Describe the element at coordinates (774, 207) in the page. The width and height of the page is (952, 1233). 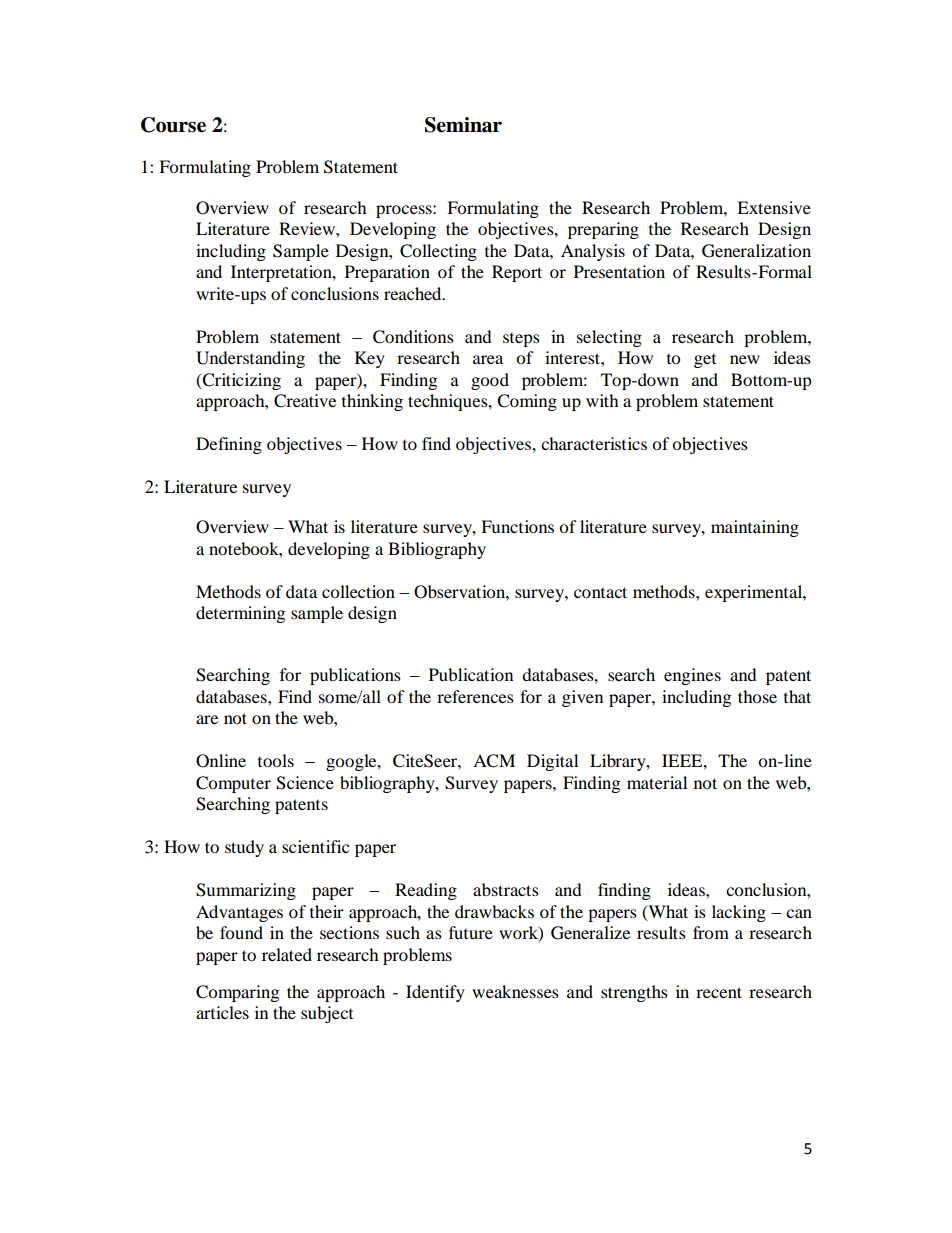
I see `Extensive` at that location.
